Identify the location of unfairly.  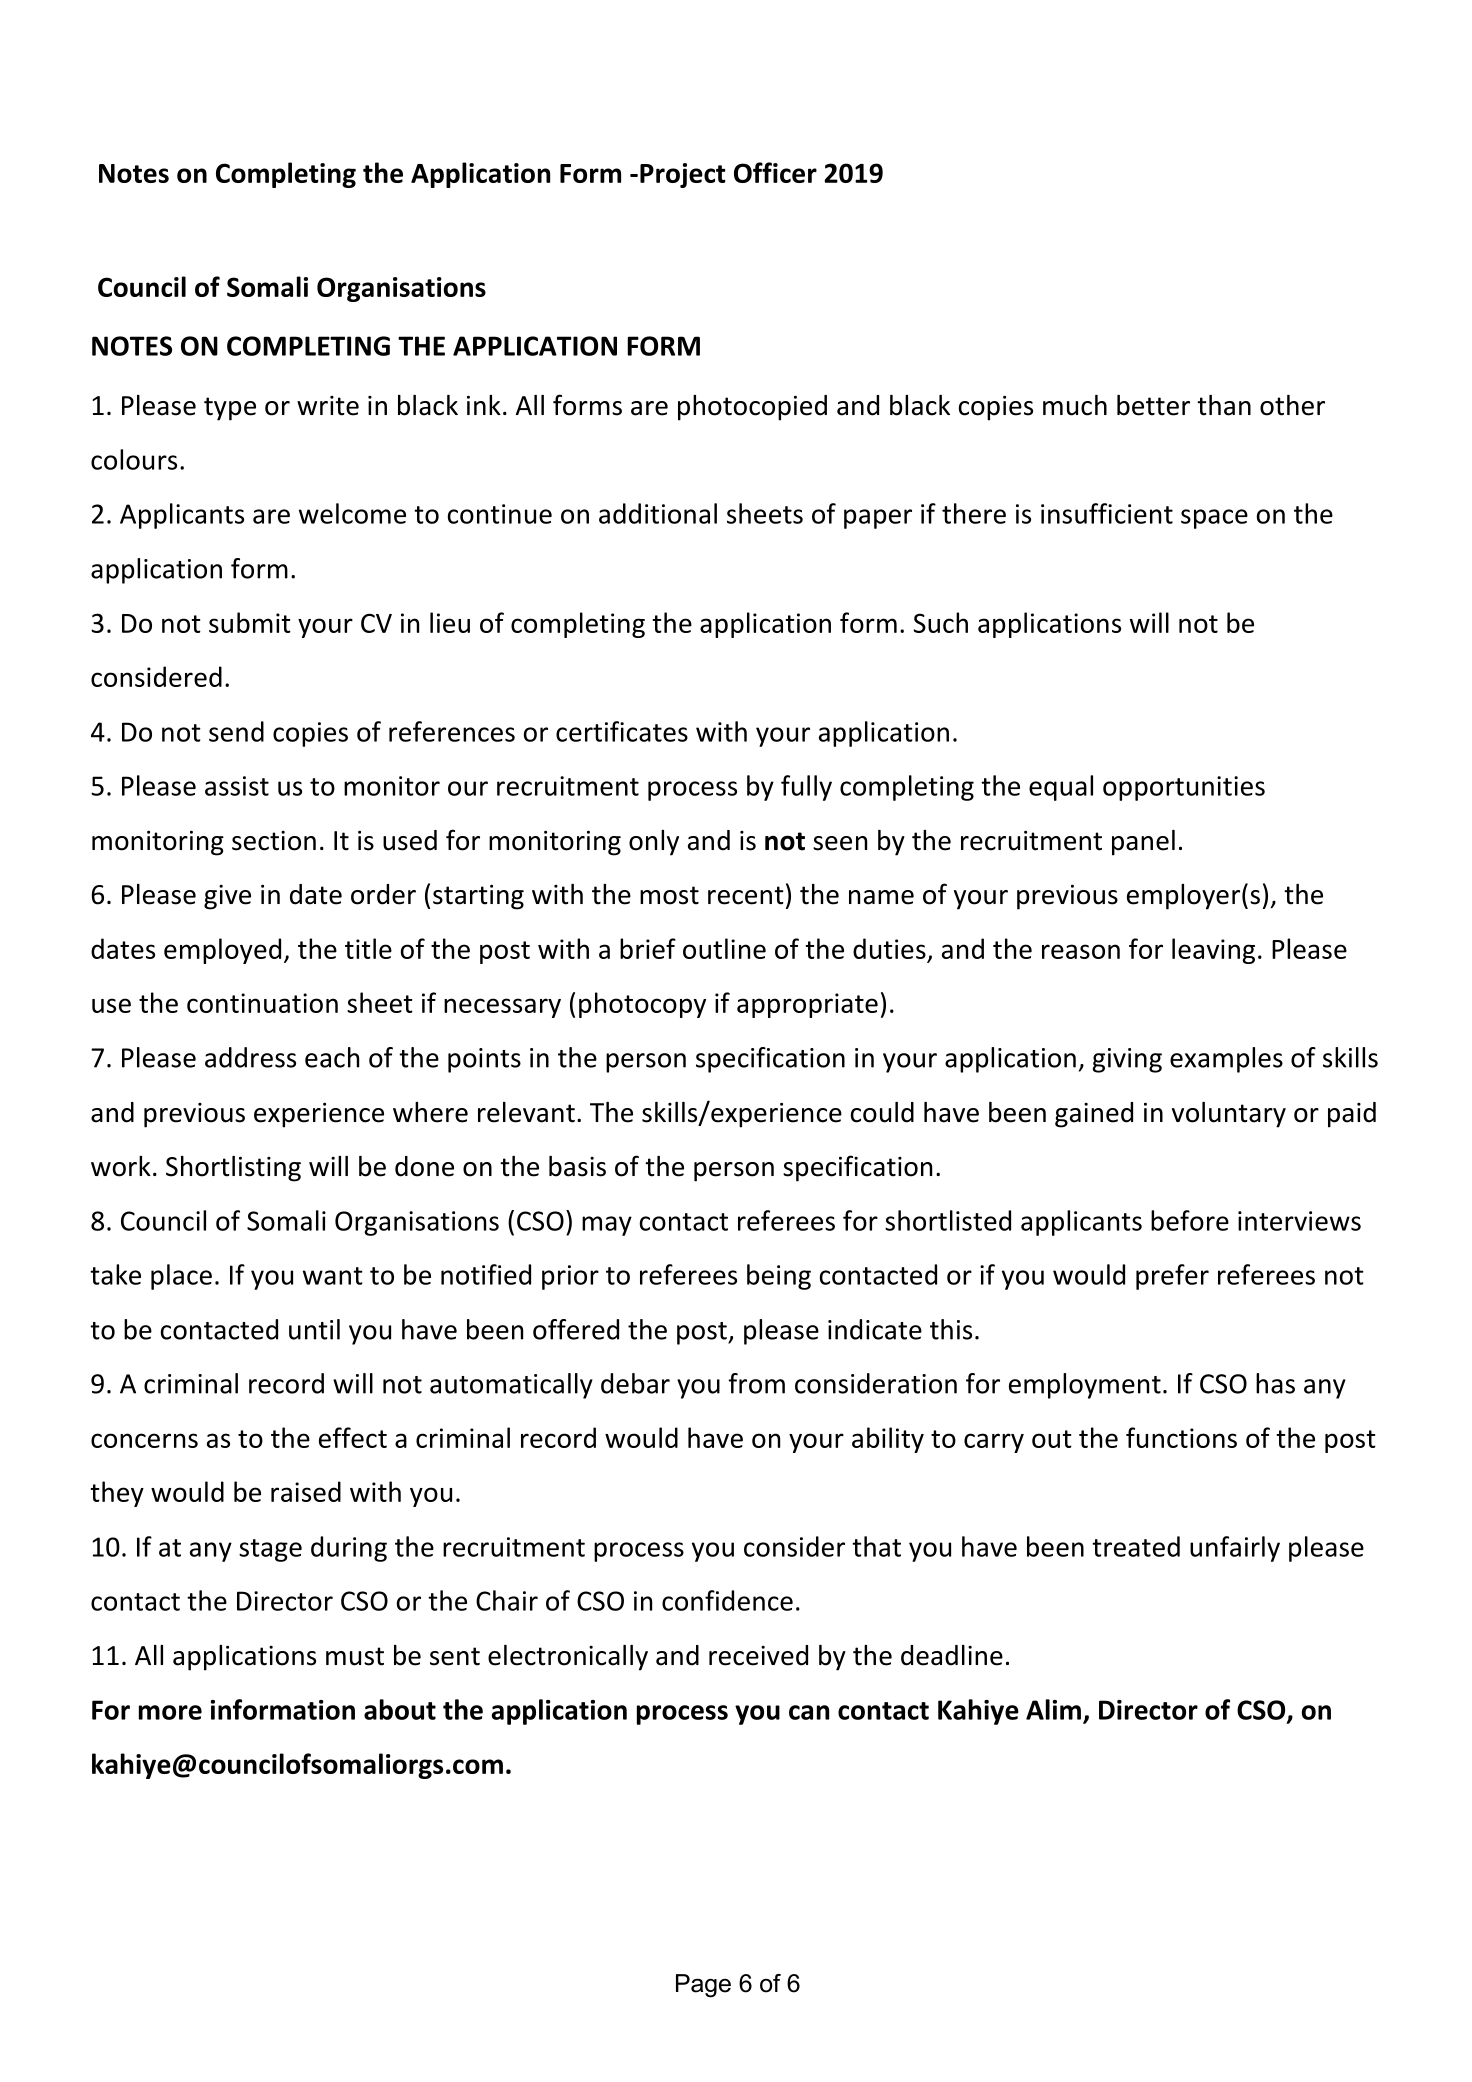
(1235, 1549).
